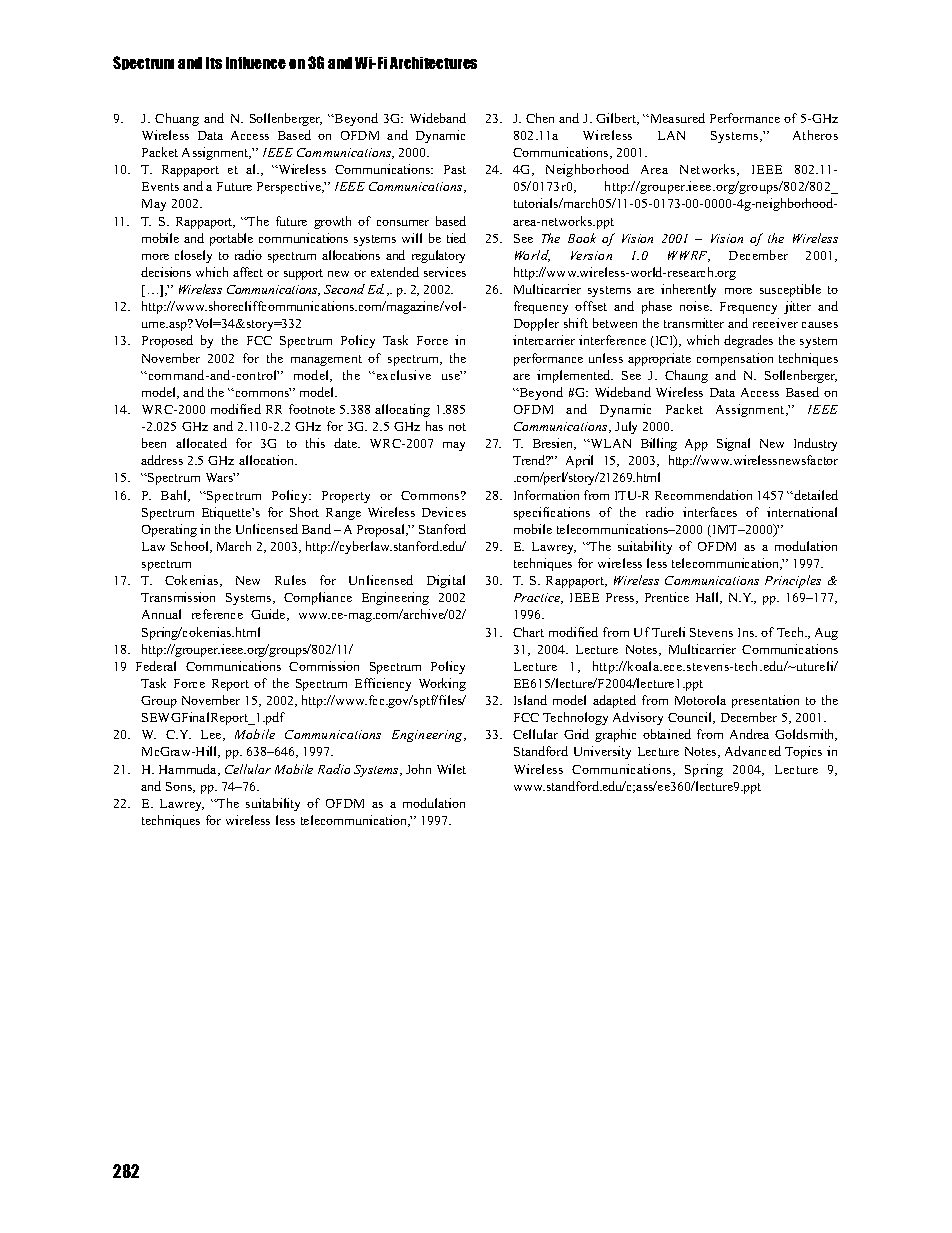 The width and height of the page is (952, 1233). Describe the element at coordinates (733, 444) in the page. I see `Signal` at that location.
